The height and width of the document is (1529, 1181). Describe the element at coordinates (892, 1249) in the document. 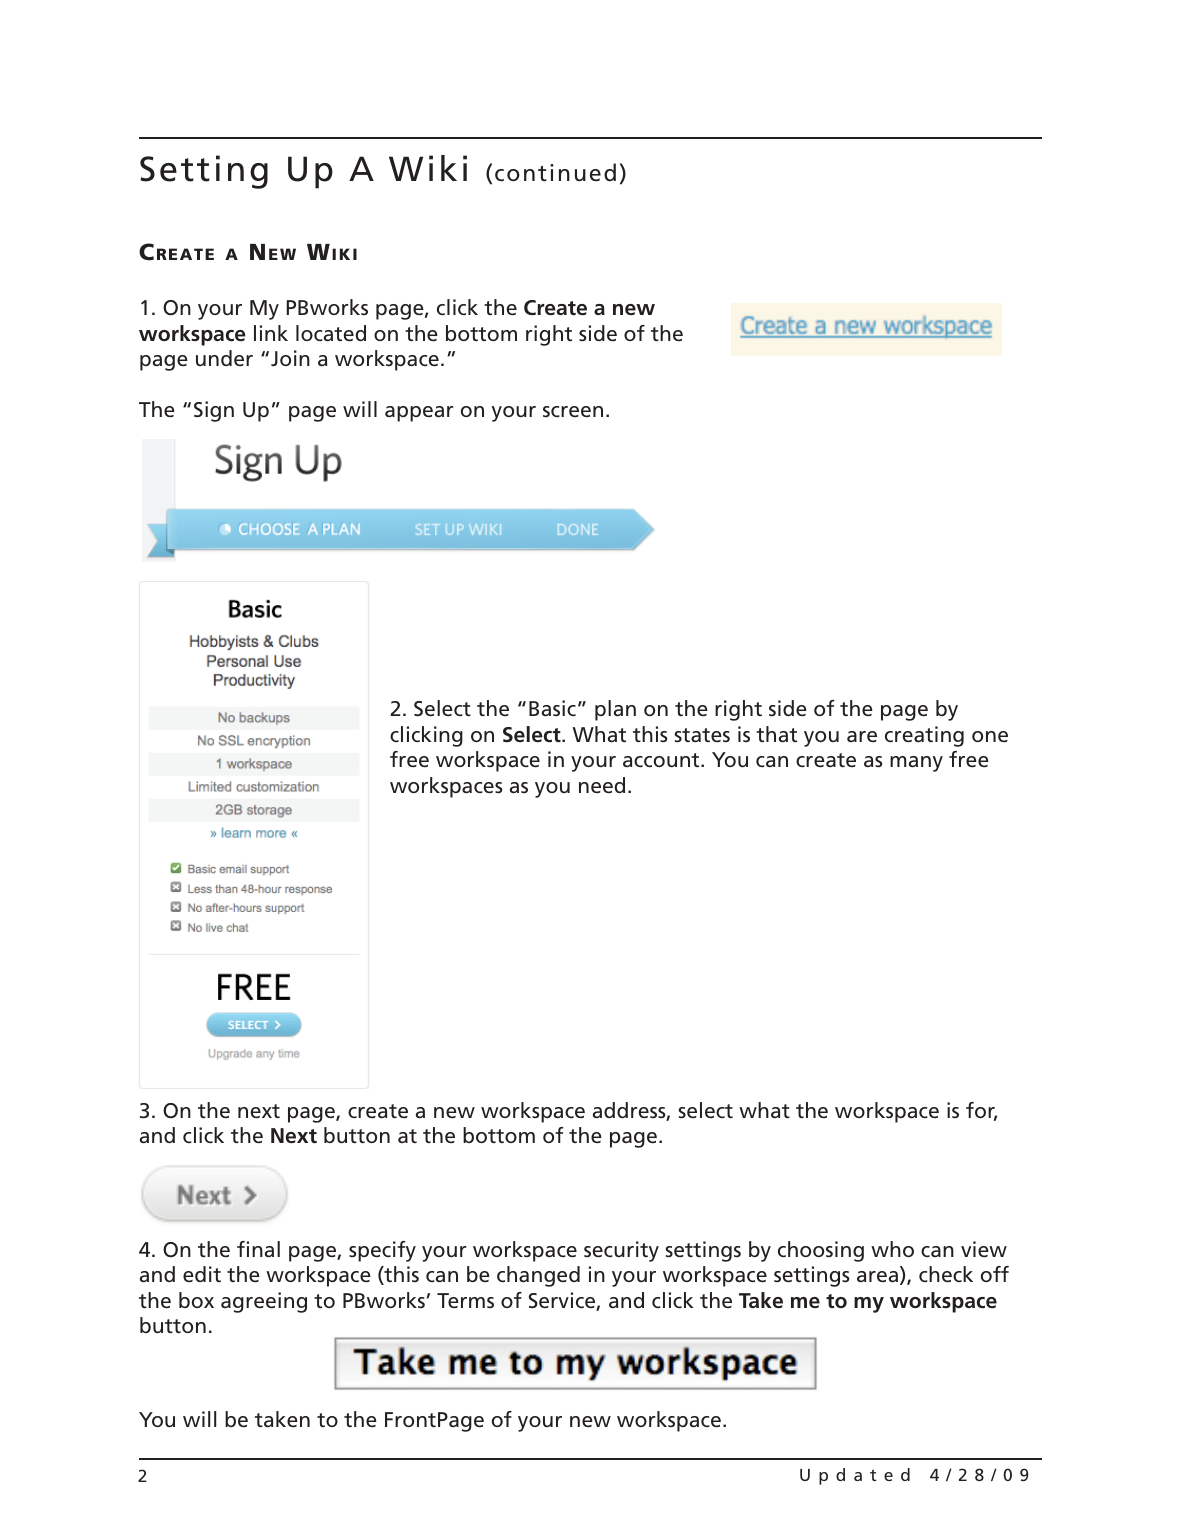

I see `who` at that location.
